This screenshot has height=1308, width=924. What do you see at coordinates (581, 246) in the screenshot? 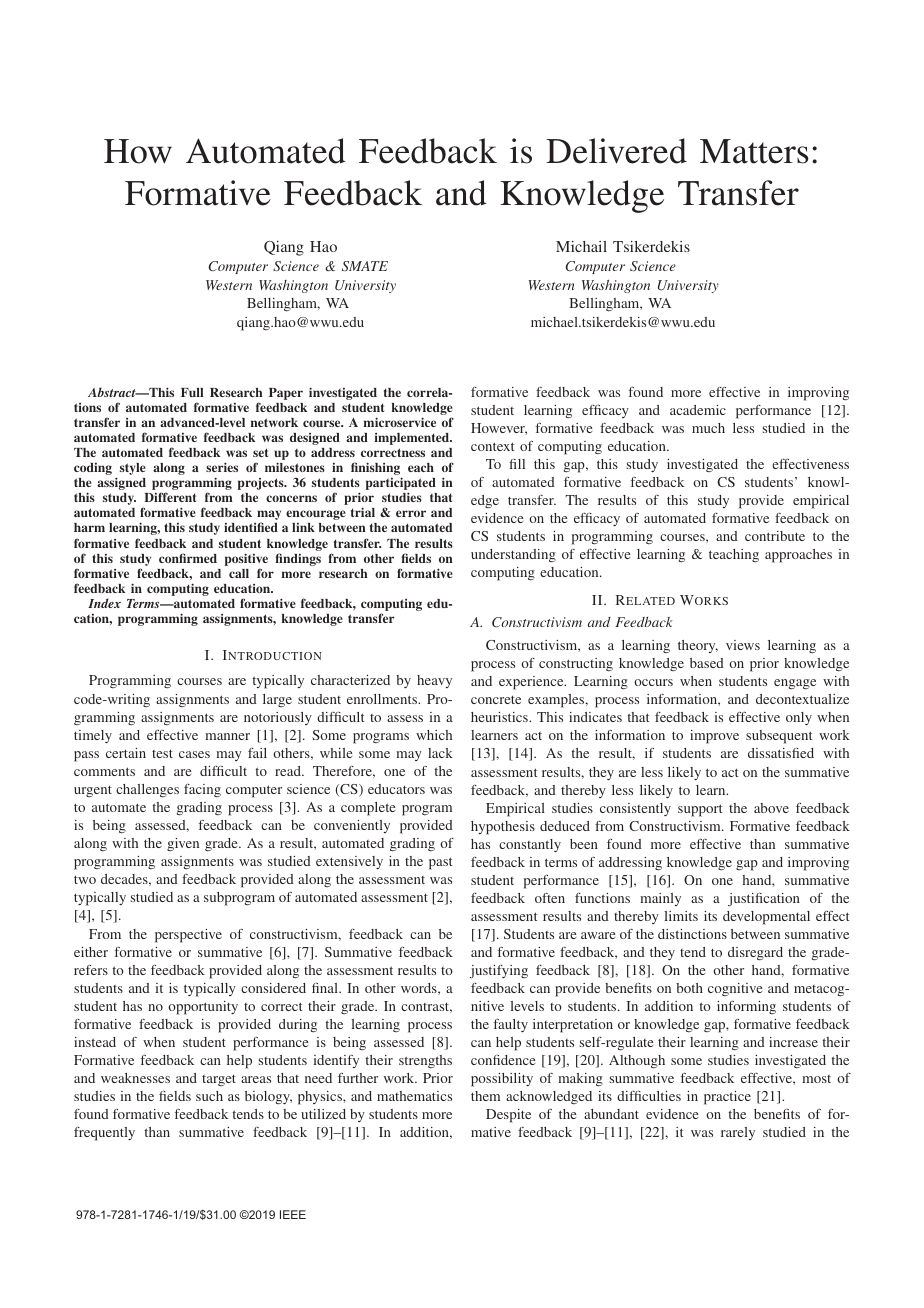
I see `Michail` at bounding box center [581, 246].
